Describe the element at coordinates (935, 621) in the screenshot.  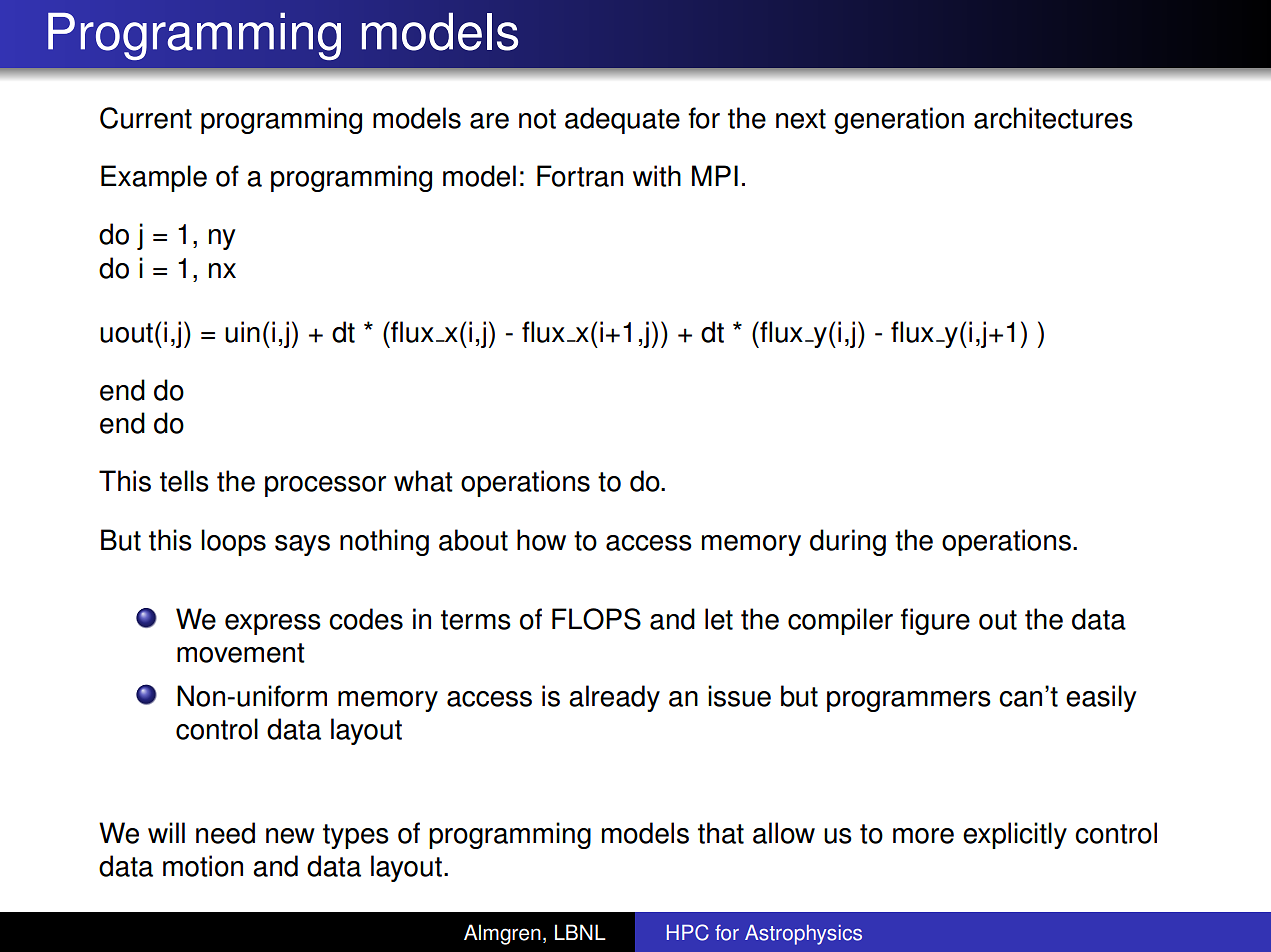
I see `figure` at that location.
